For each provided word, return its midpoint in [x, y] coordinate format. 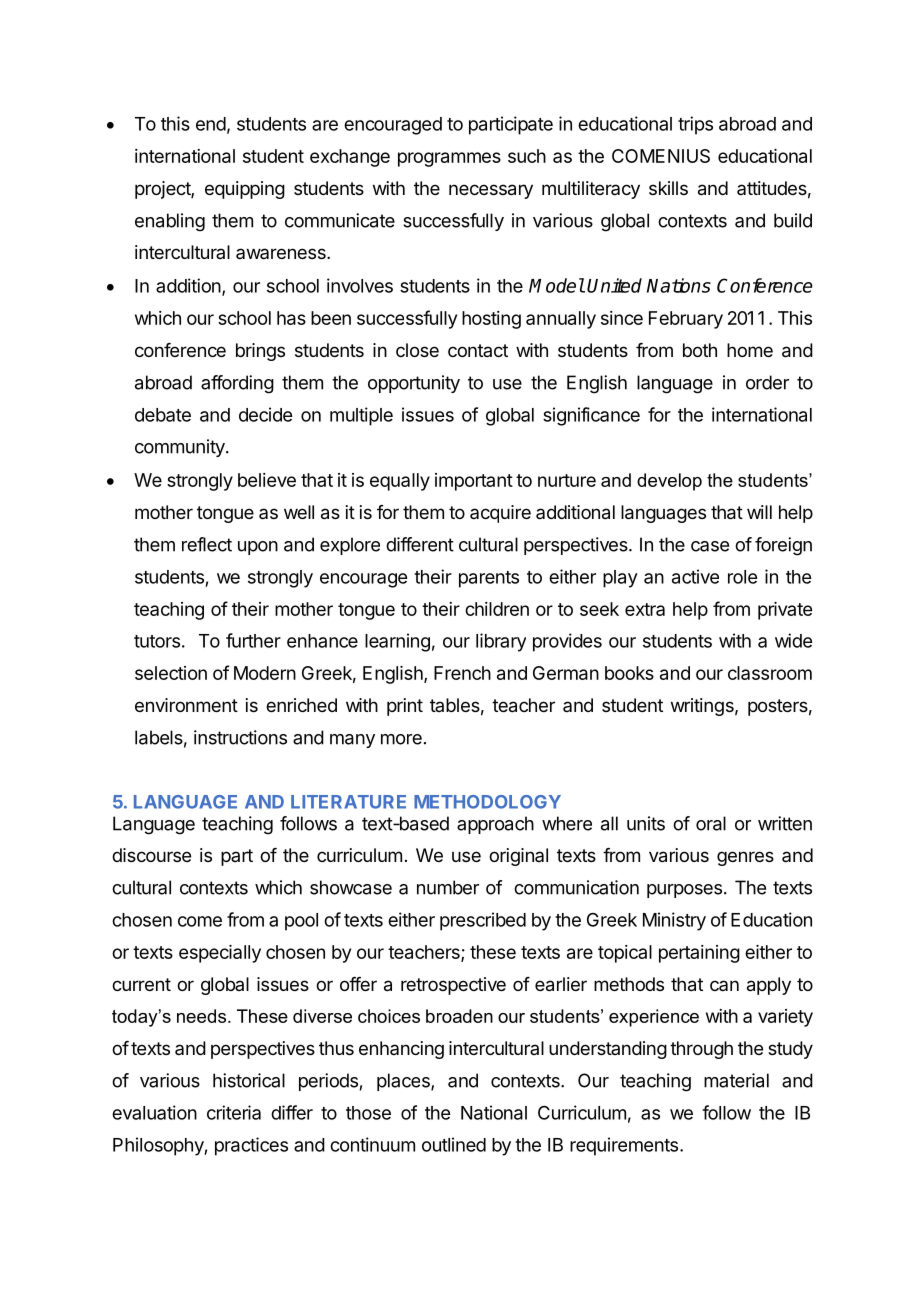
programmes [449, 159]
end [211, 124]
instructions [240, 737]
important [474, 482]
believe [267, 480]
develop [669, 482]
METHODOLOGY [487, 802]
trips [695, 125]
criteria [234, 1112]
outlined [454, 1144]
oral [711, 823]
